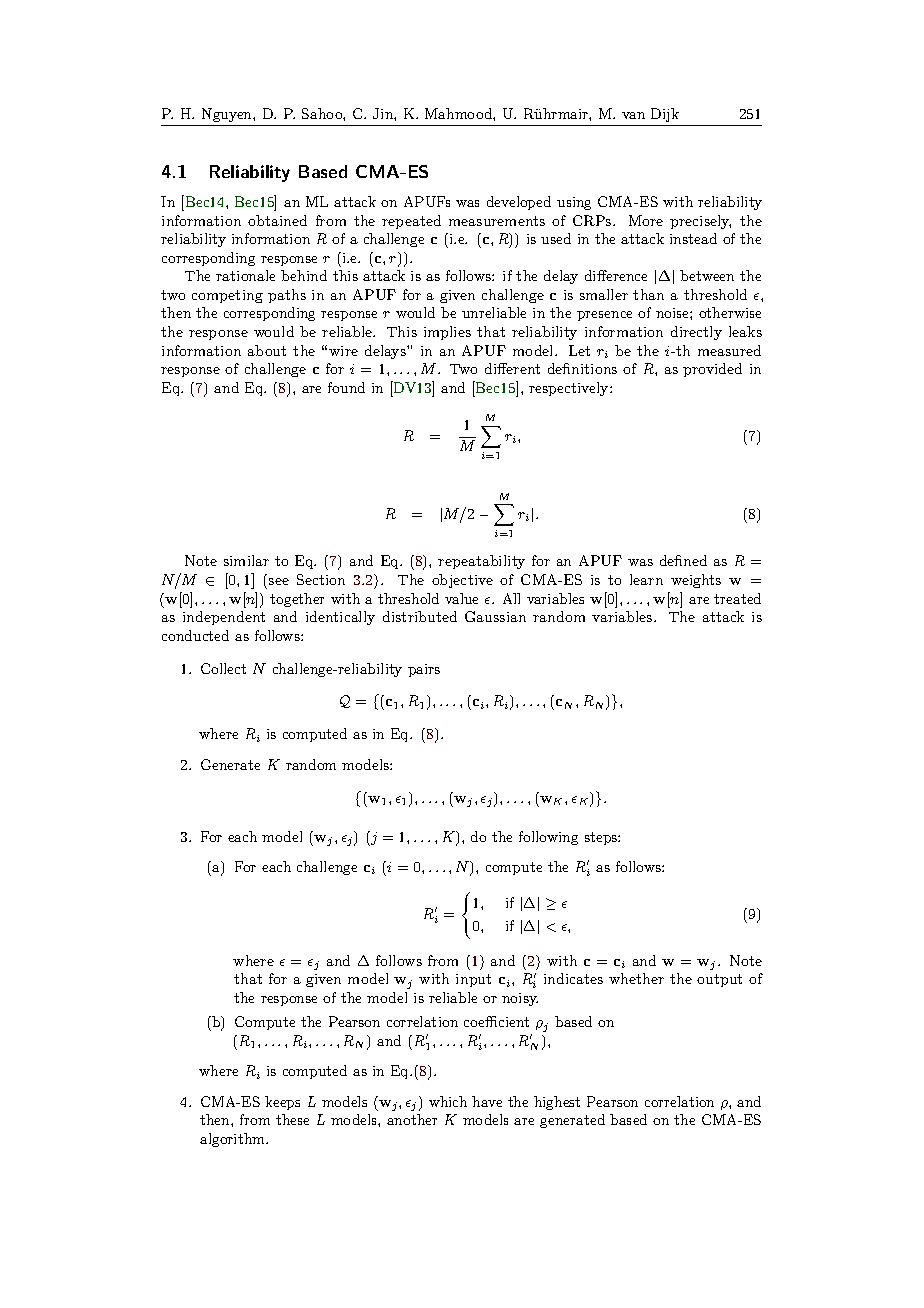 This image has width=924, height=1308. What do you see at coordinates (633, 115) in the image?
I see `van` at bounding box center [633, 115].
